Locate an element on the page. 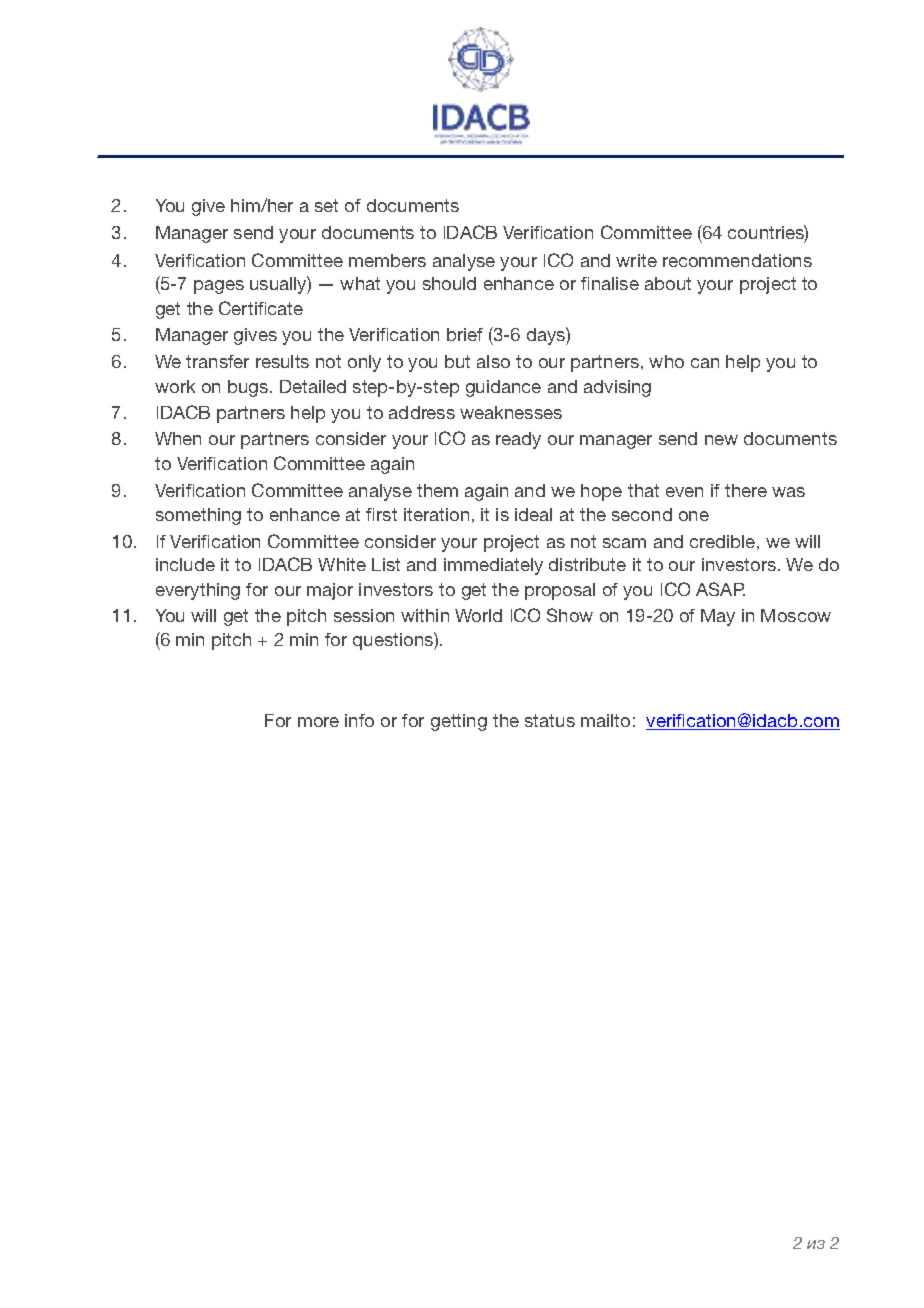 The image size is (924, 1308). new is located at coordinates (721, 440).
